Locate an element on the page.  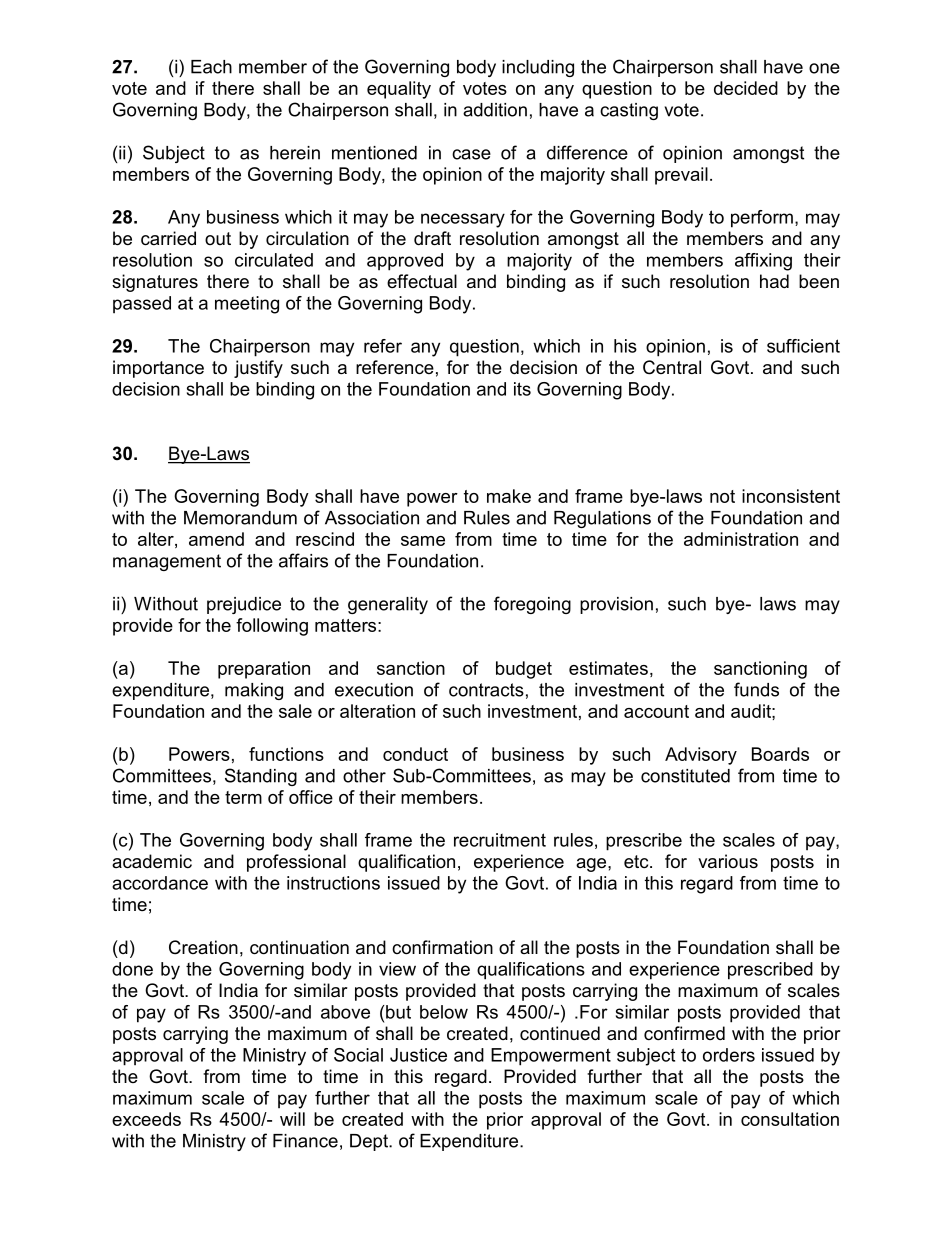
consultation is located at coordinates (790, 1119).
